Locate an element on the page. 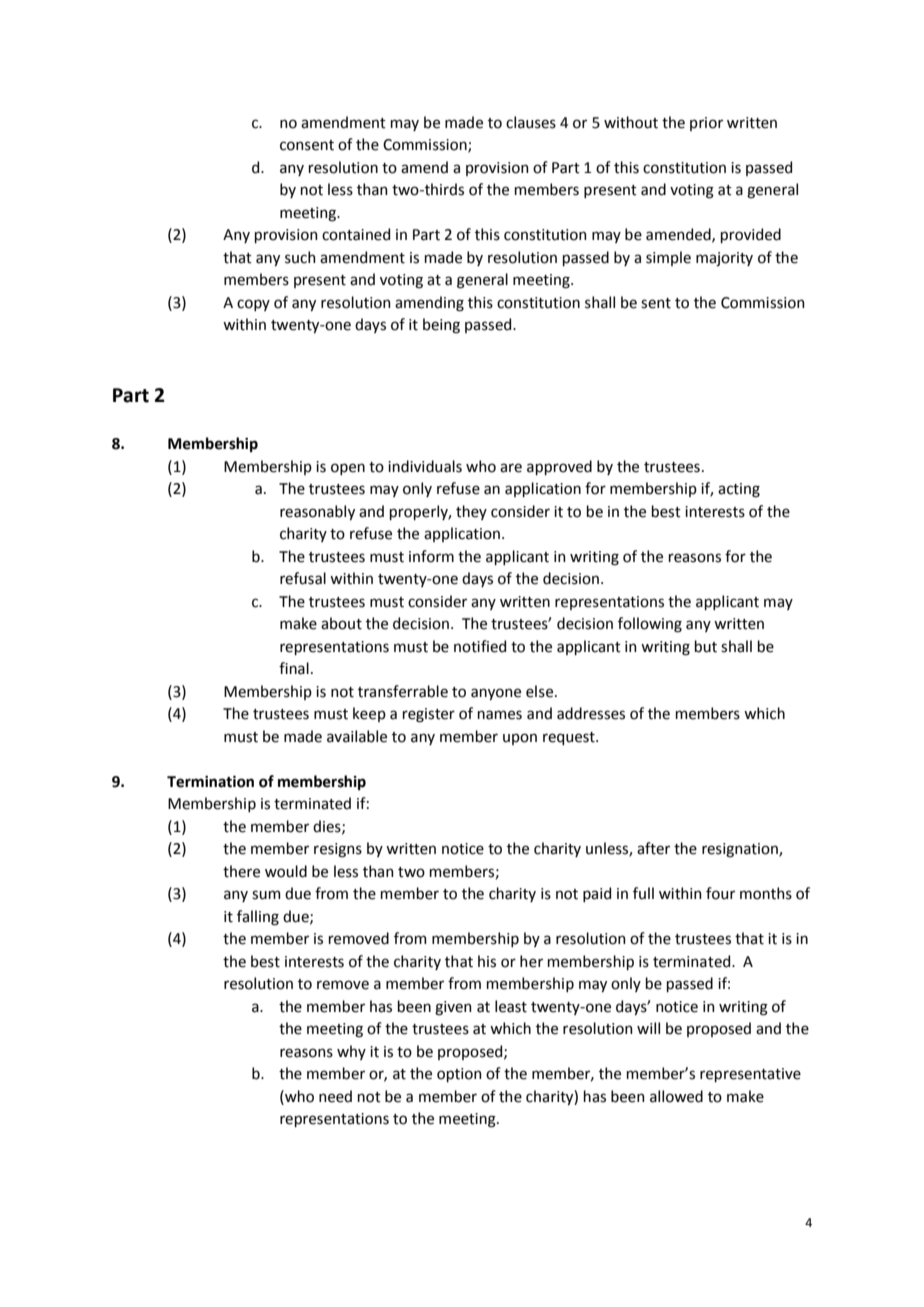 The height and width of the image is (1307, 924). but is located at coordinates (706, 646).
